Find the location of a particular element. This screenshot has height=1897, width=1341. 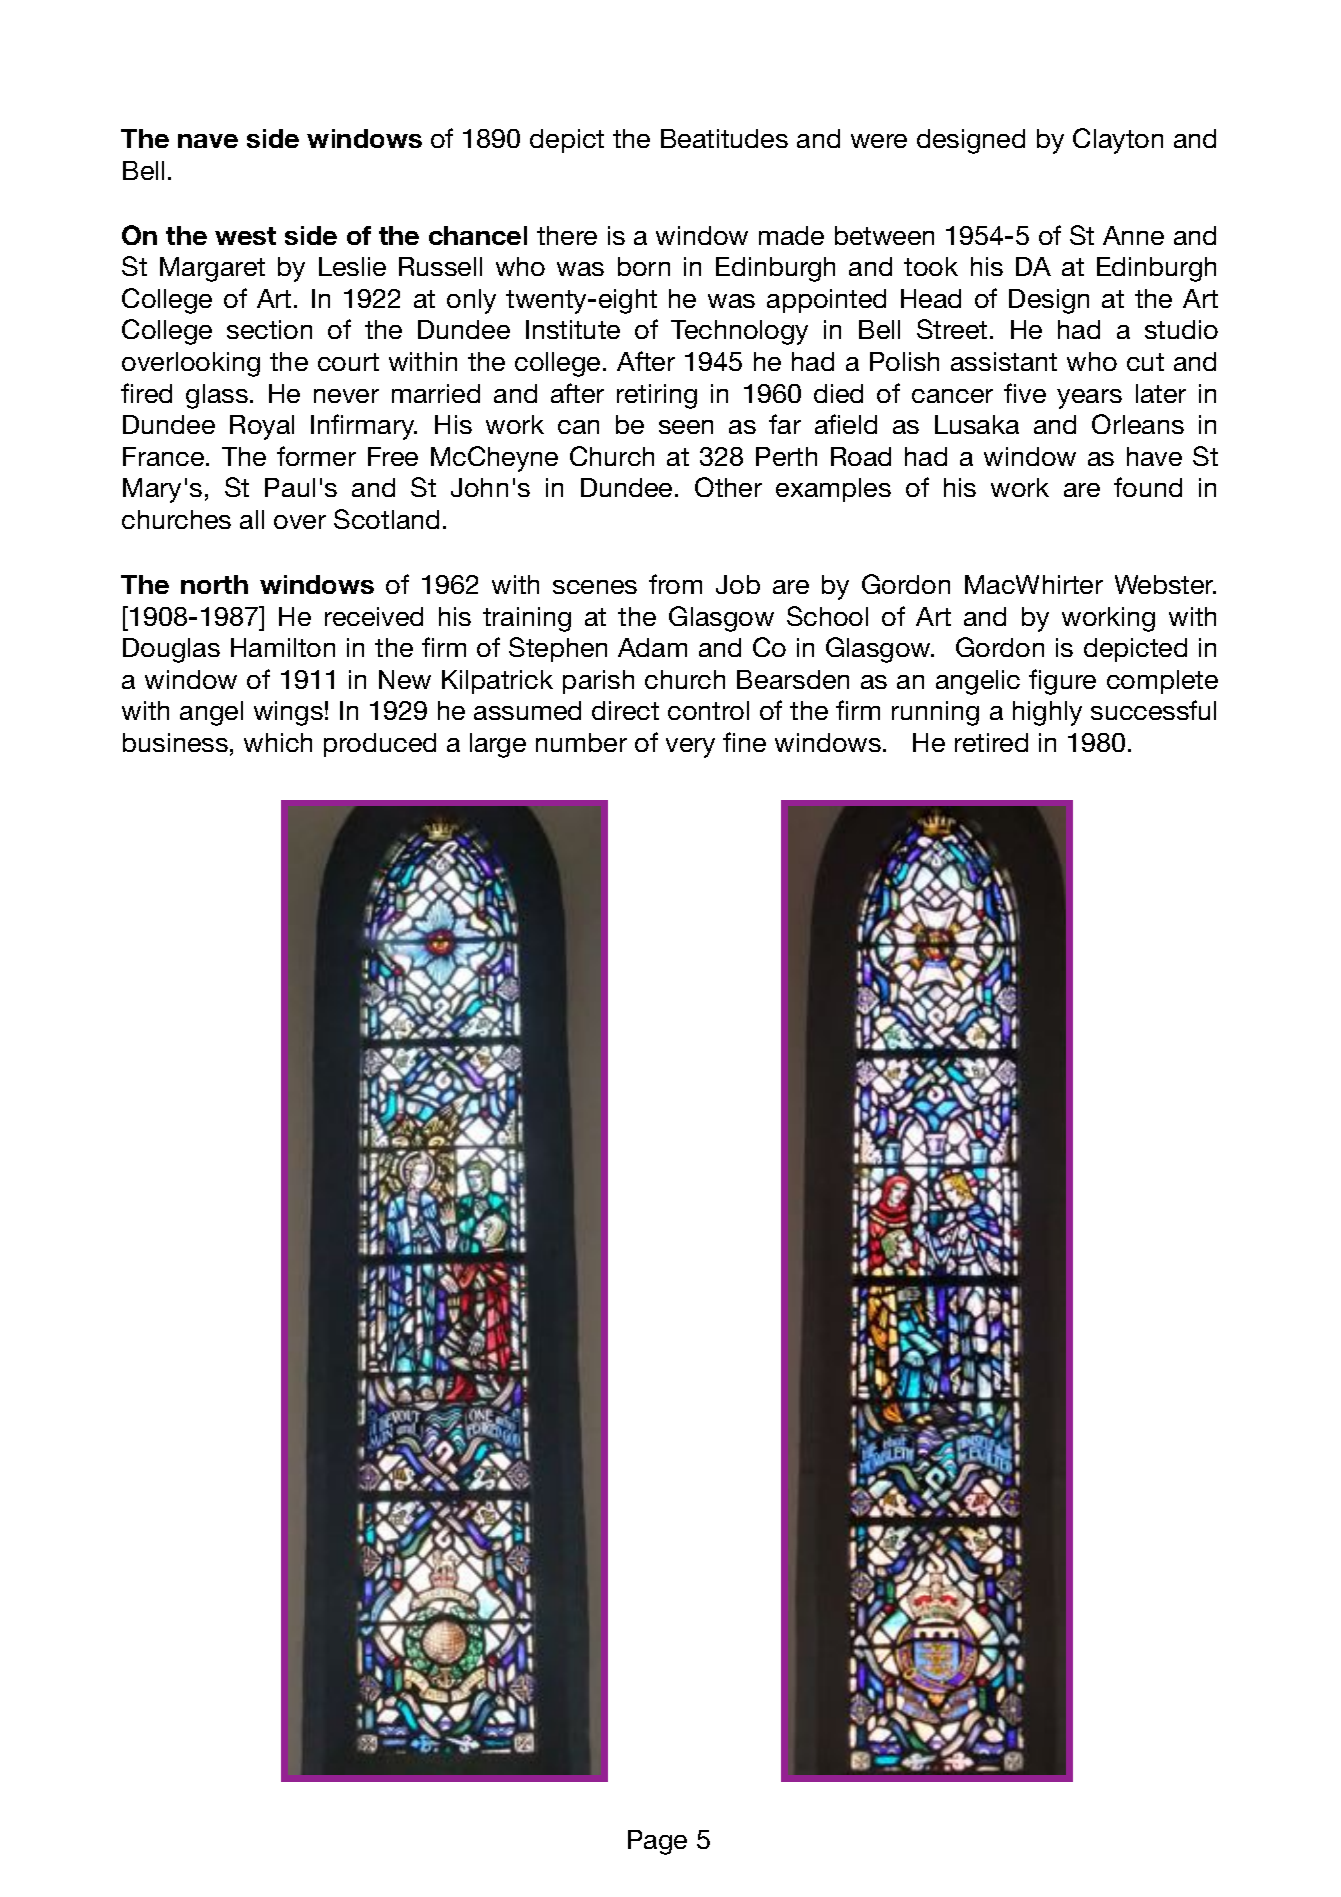

Beatitudes is located at coordinates (724, 138).
